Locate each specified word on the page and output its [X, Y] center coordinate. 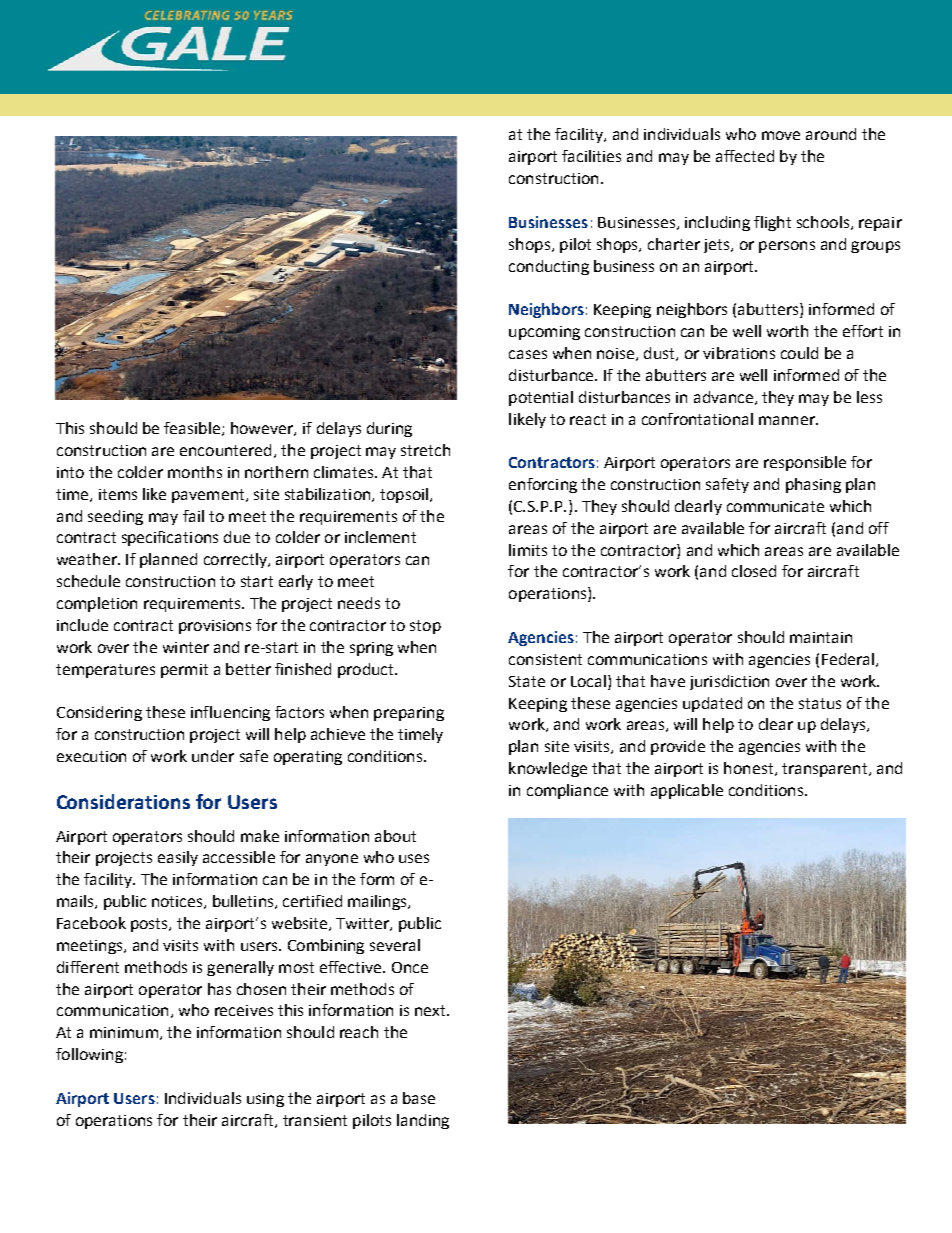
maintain [821, 637]
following [89, 1055]
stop [425, 627]
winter [186, 647]
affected [745, 156]
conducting [549, 267]
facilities [591, 156]
